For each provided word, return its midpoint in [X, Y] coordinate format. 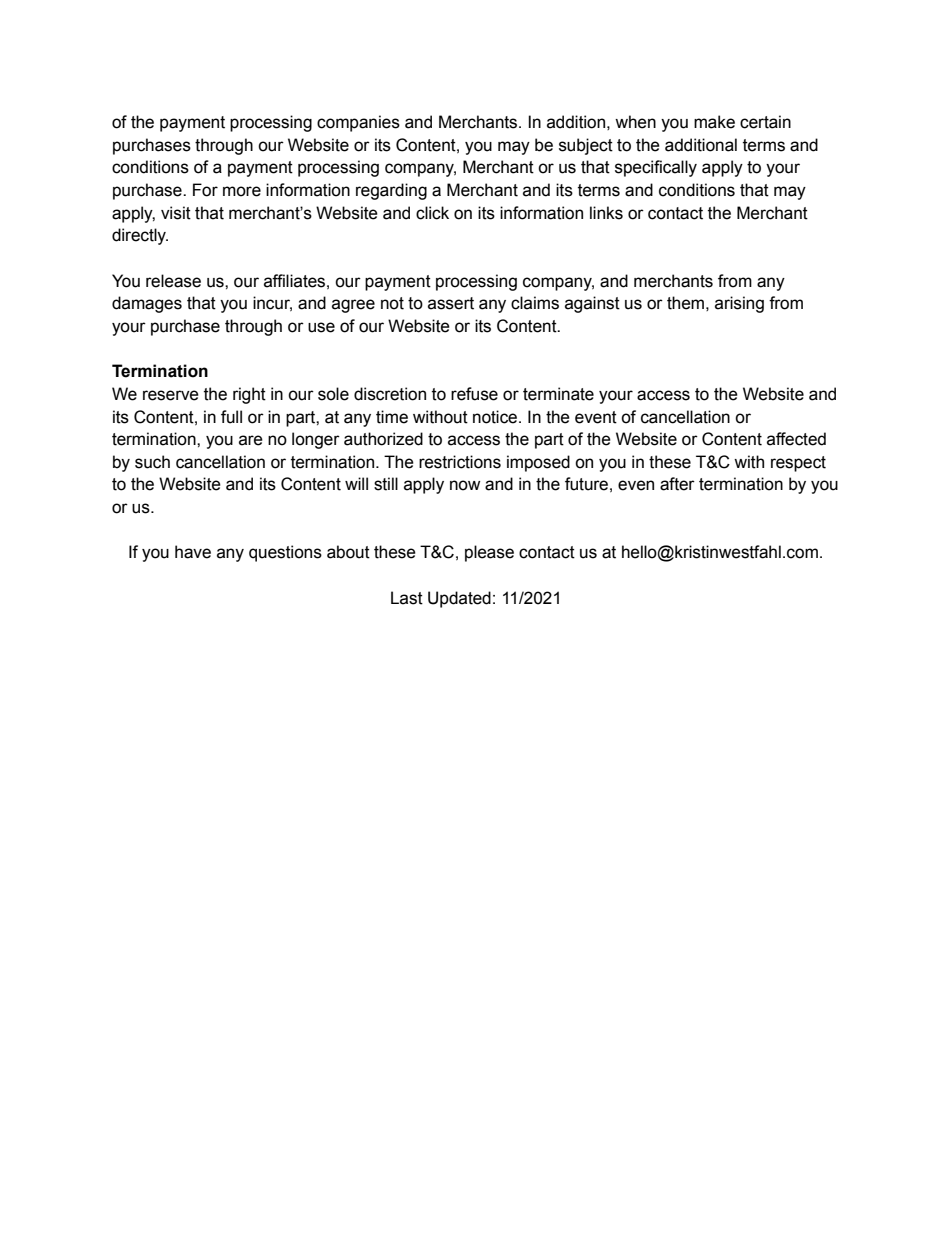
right [249, 395]
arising [739, 304]
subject [586, 146]
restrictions [460, 462]
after [677, 484]
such [152, 462]
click [432, 213]
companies [358, 123]
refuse [474, 394]
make [714, 122]
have [193, 552]
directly [140, 236]
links [606, 213]
